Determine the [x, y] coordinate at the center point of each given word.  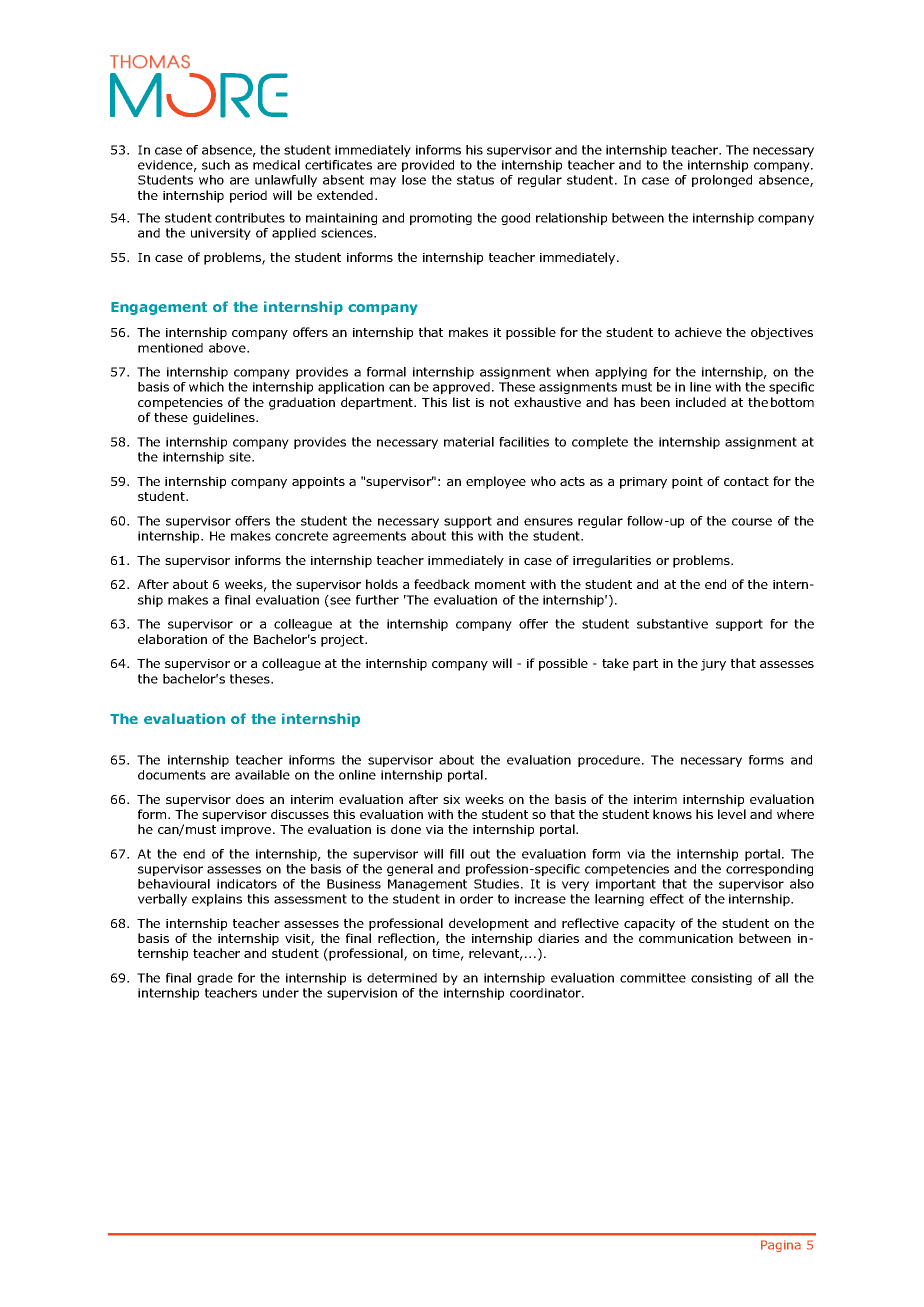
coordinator [546, 993]
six [451, 799]
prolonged [722, 181]
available [262, 775]
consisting [721, 979]
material [469, 442]
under [281, 993]
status [475, 180]
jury [713, 665]
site [241, 457]
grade [215, 979]
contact [746, 481]
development [489, 924]
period [248, 196]
